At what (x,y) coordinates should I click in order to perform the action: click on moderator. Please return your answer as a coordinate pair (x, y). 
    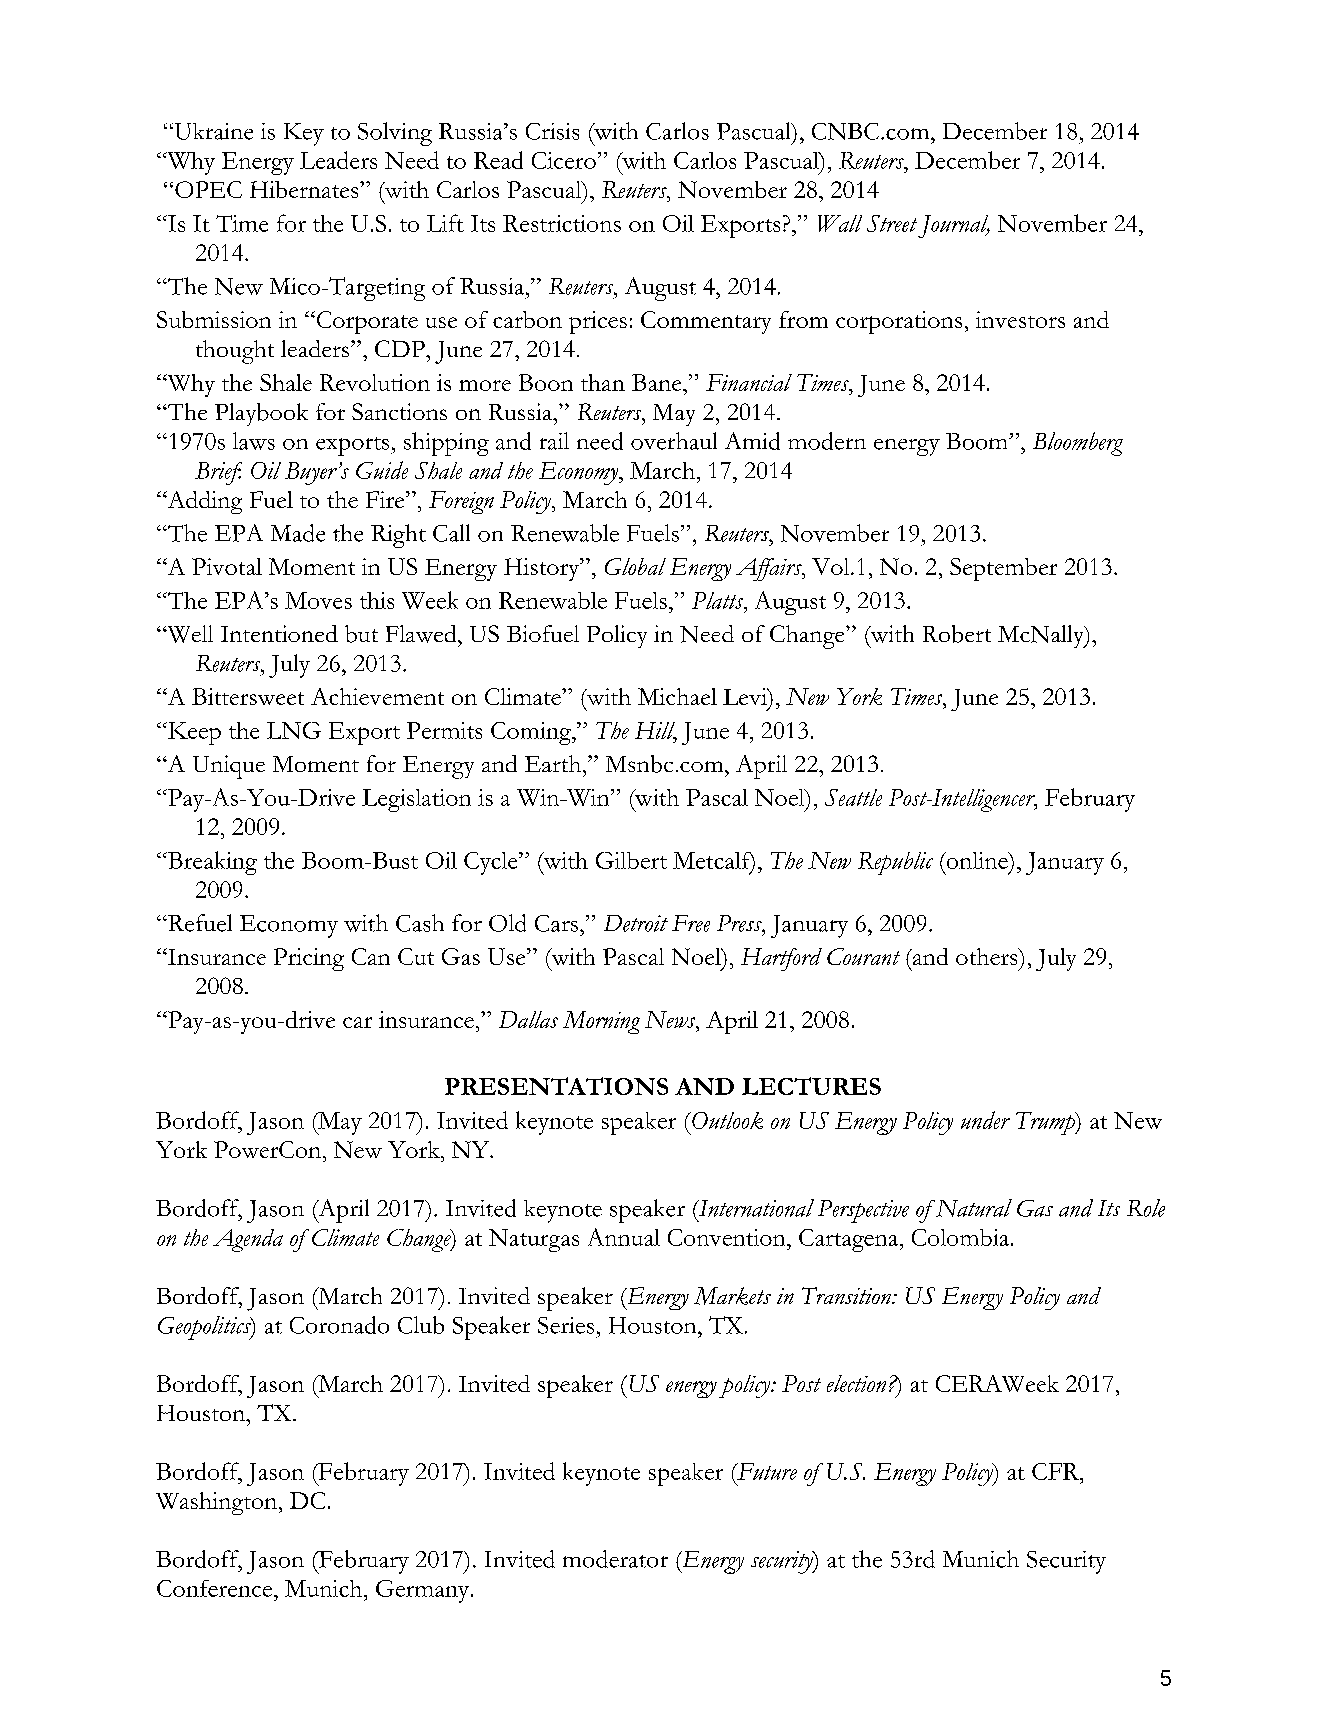
    Looking at the image, I should click on (615, 1559).
